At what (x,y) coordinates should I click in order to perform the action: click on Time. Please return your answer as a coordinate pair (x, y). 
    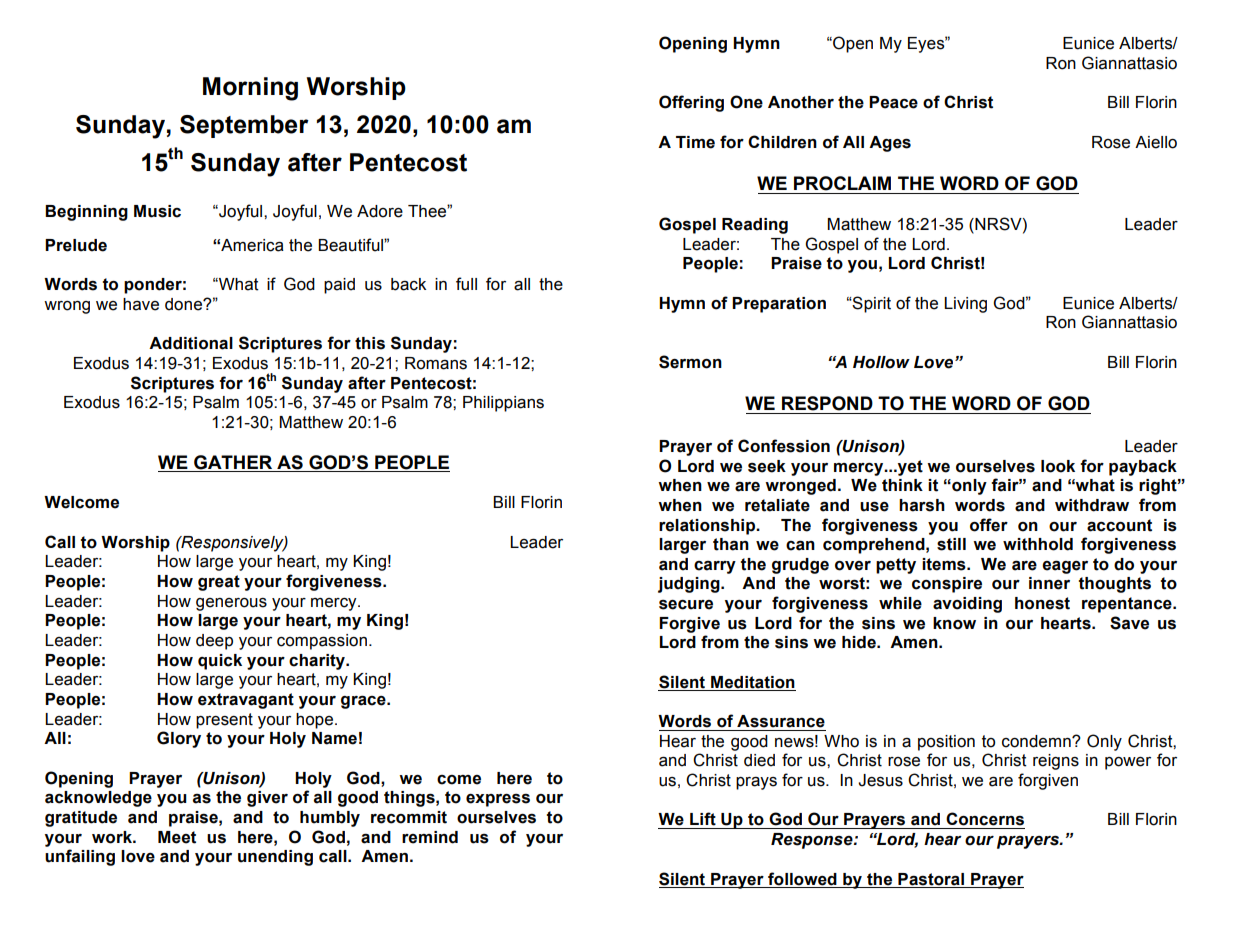
    Looking at the image, I should click on (695, 142).
